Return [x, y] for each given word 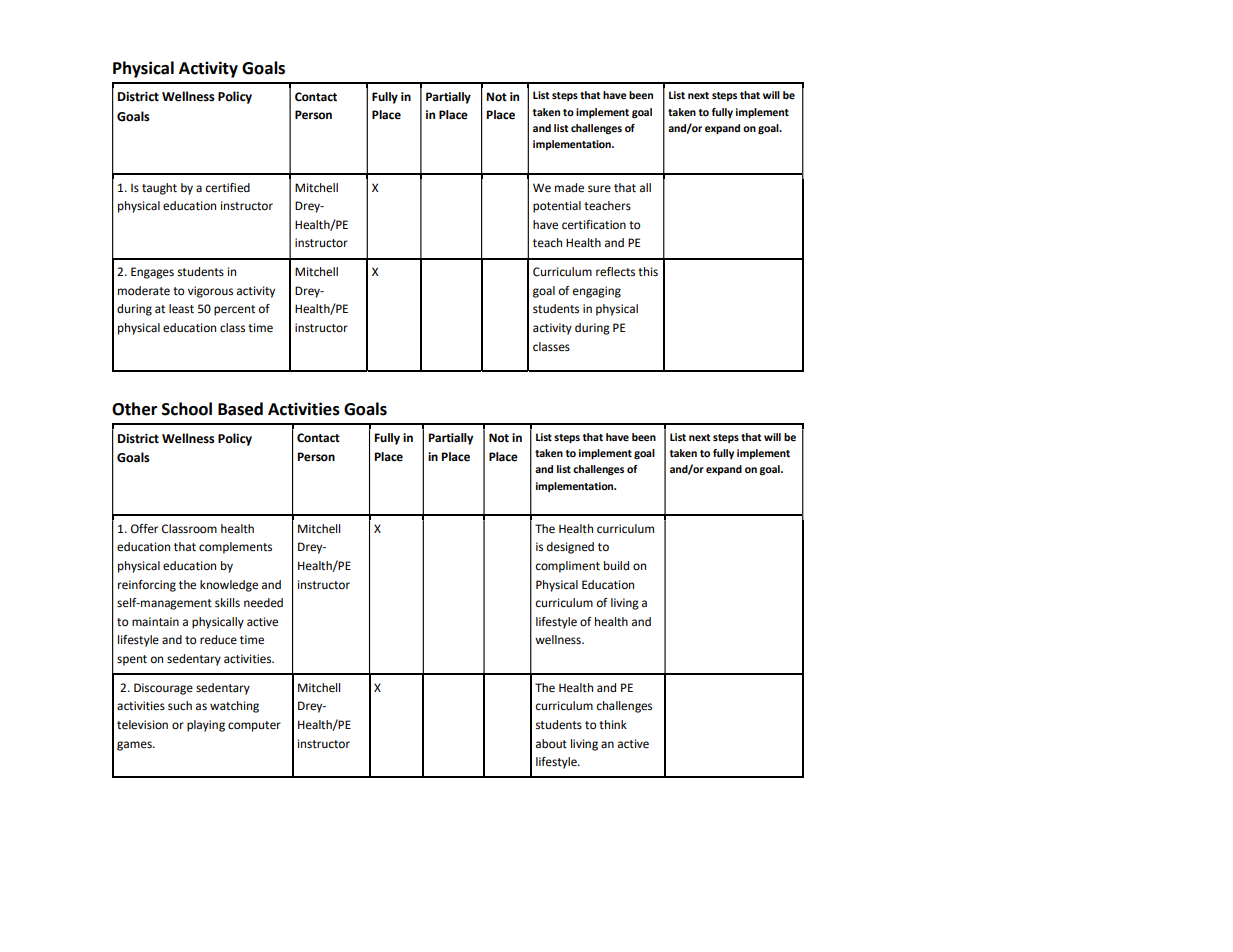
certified [228, 188]
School [187, 409]
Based [240, 409]
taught [159, 189]
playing [206, 726]
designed [570, 548]
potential [557, 207]
